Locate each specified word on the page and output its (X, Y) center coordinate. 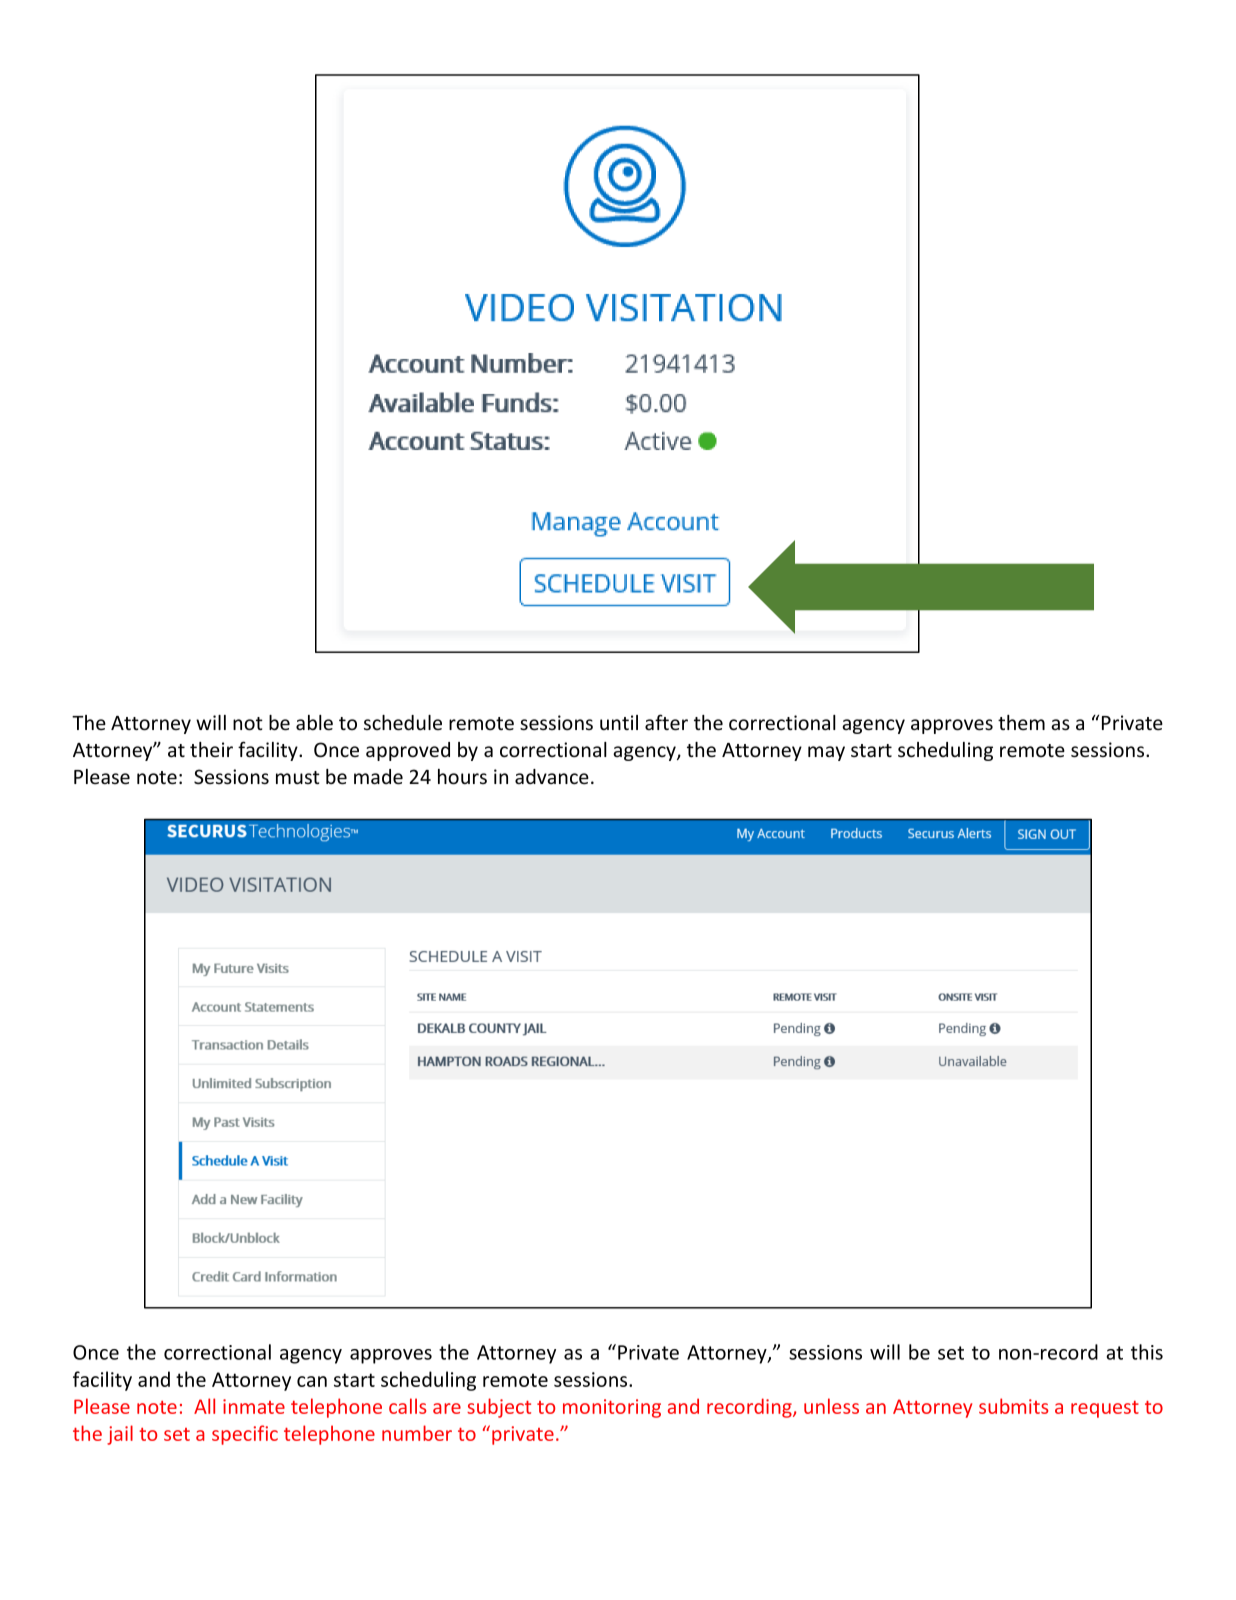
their (211, 750)
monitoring (612, 1408)
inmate (254, 1406)
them (1021, 723)
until (619, 722)
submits (1013, 1406)
